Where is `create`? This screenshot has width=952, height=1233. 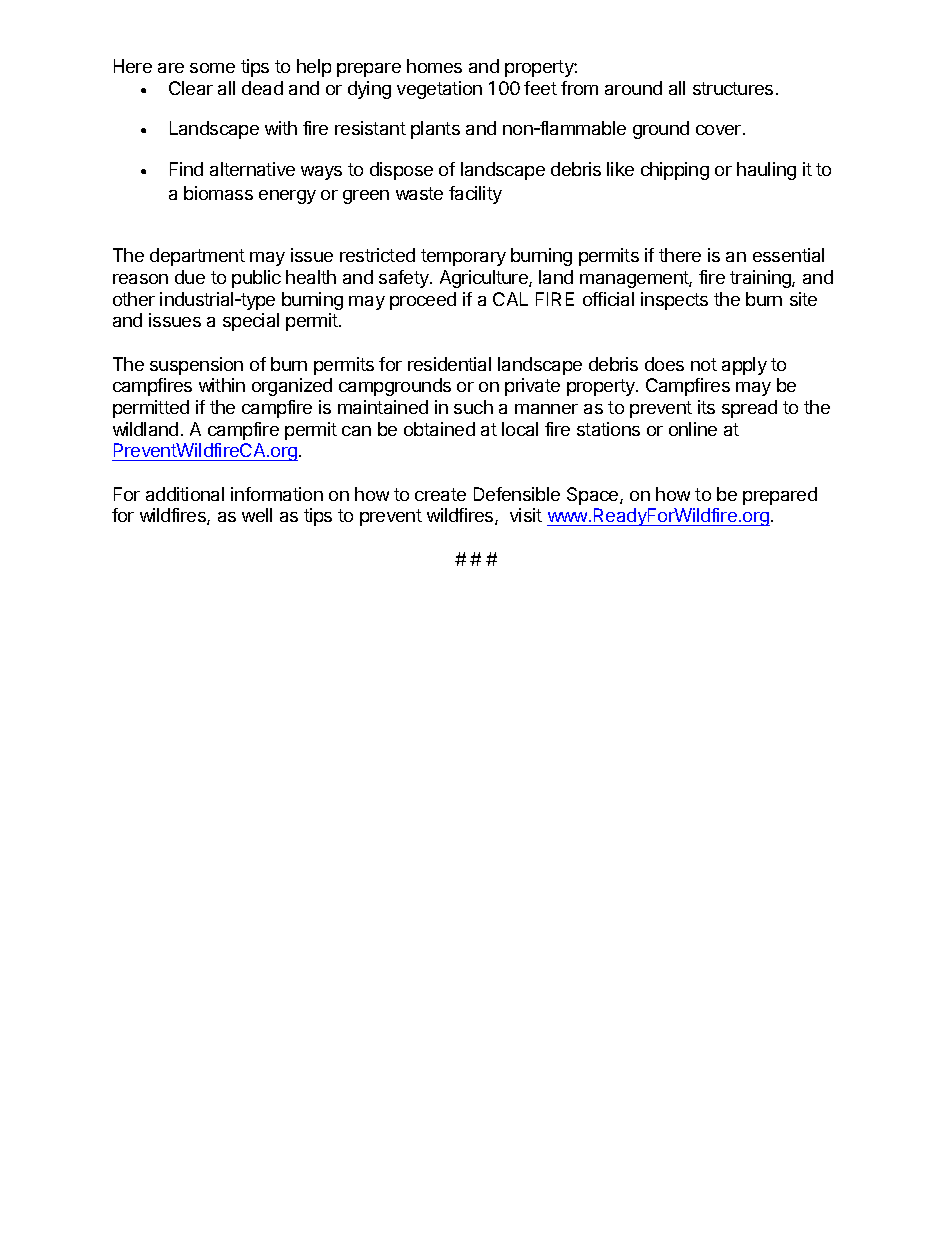
create is located at coordinates (440, 494).
